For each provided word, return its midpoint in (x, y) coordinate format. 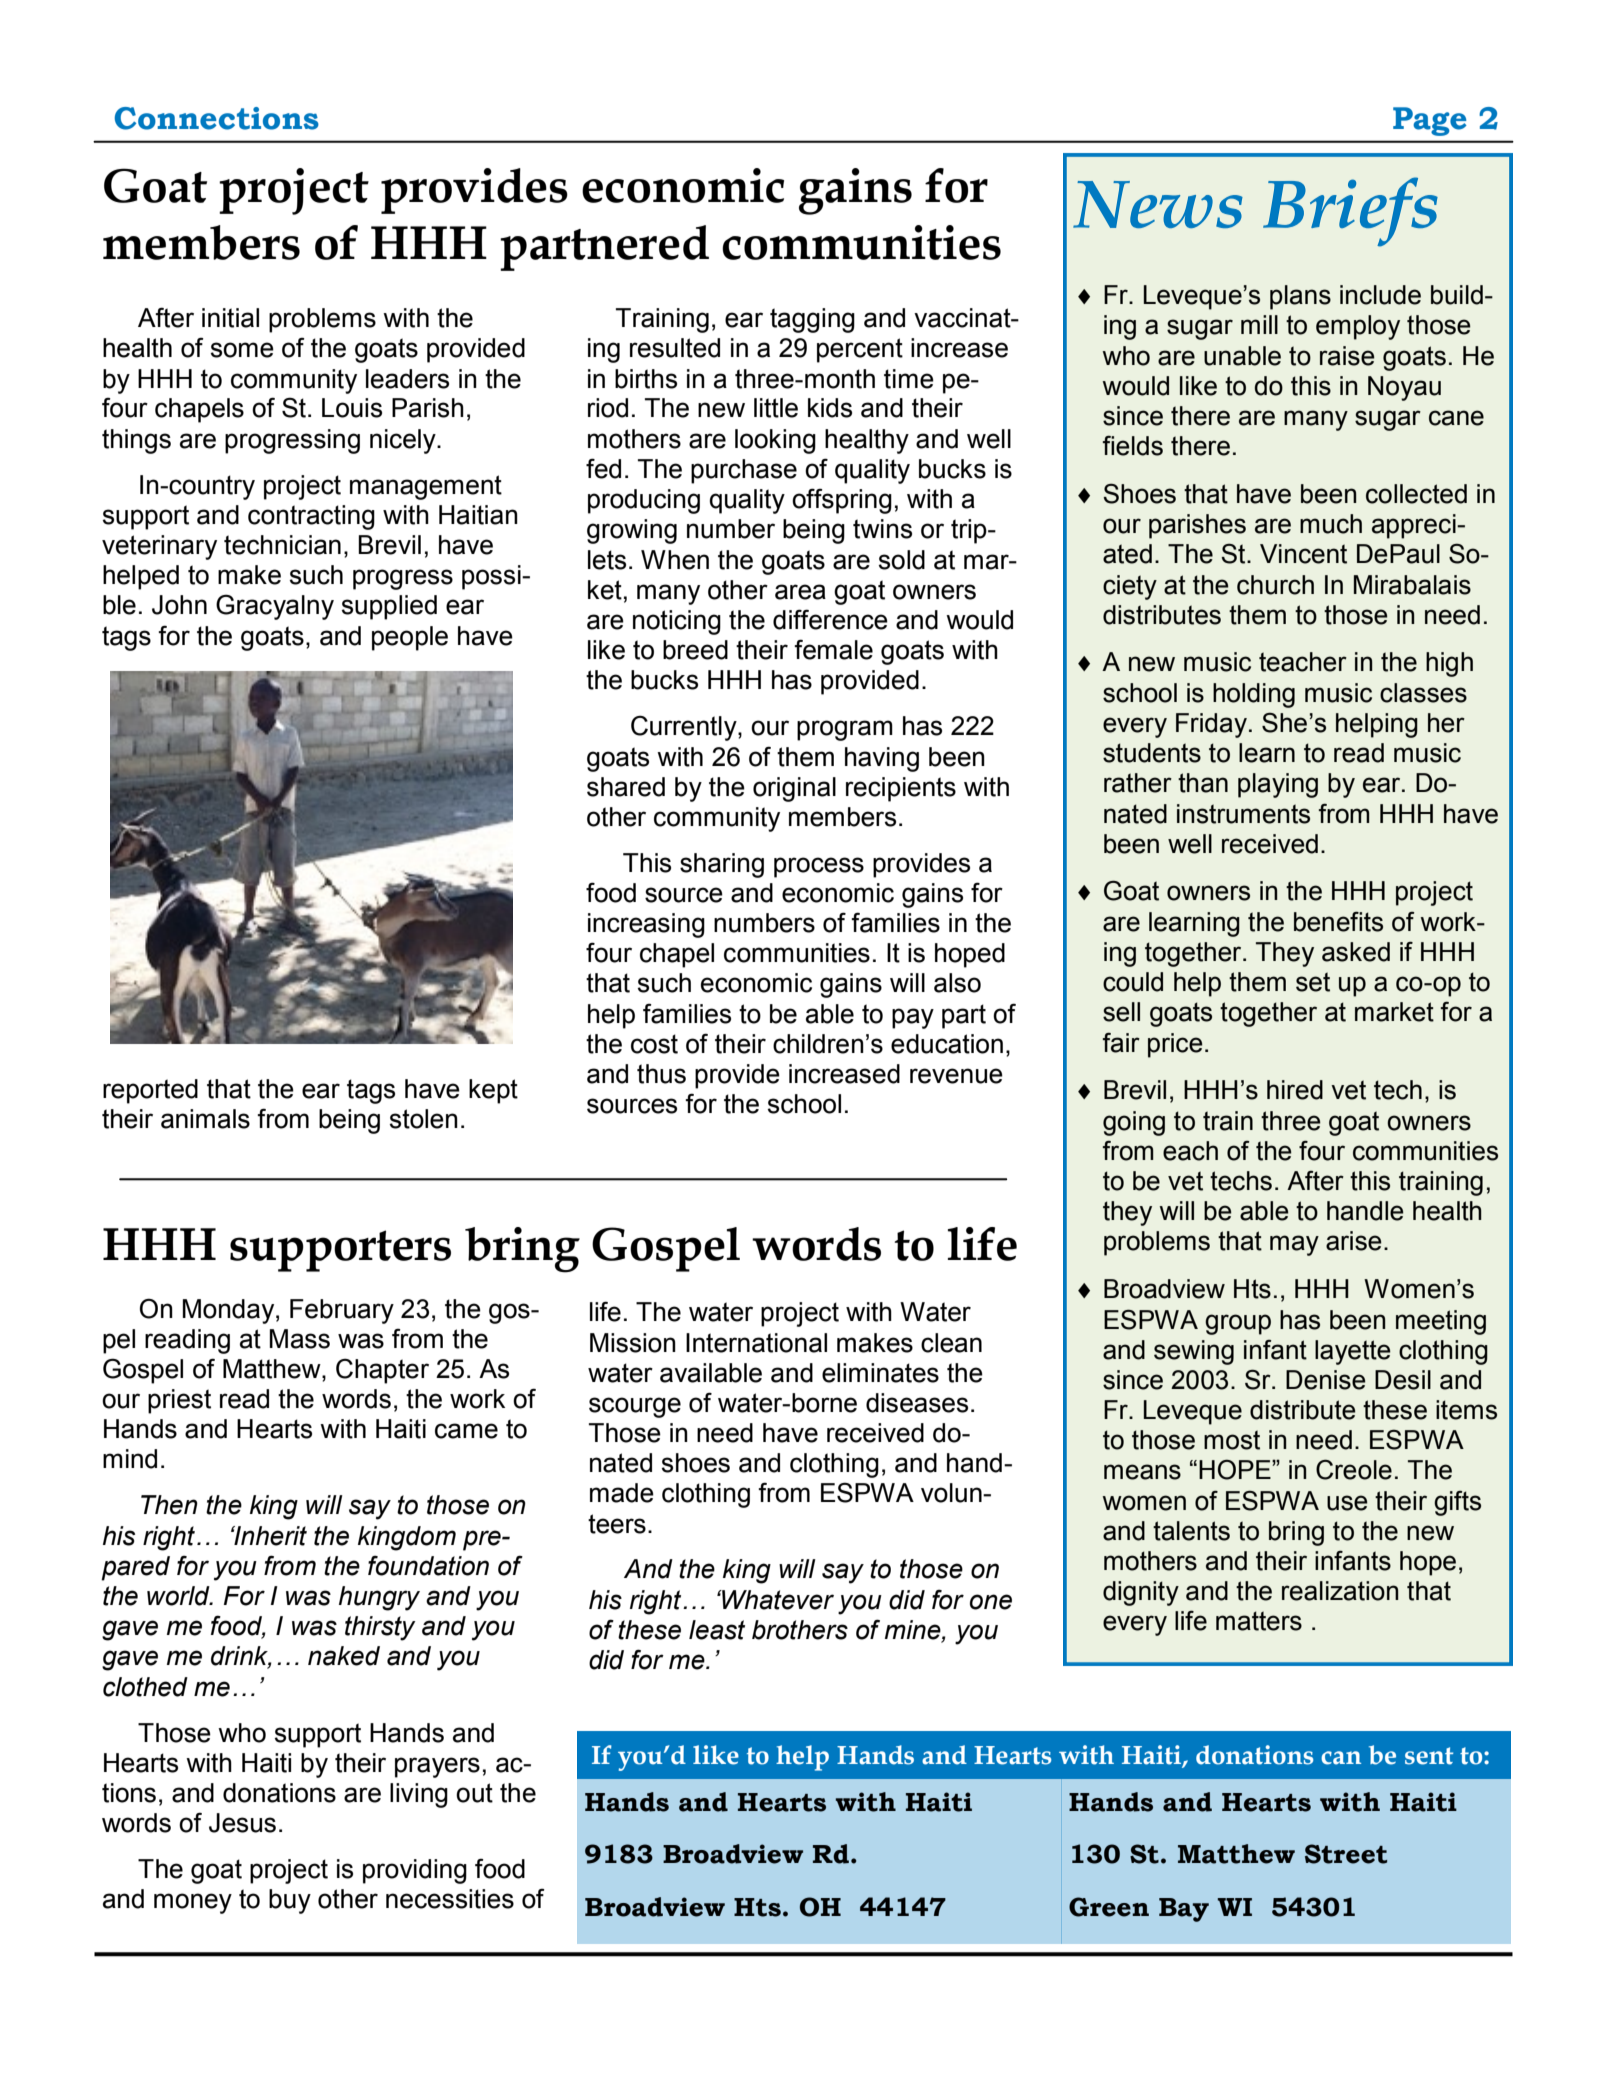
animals (205, 1119)
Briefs (1350, 212)
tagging (812, 320)
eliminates (880, 1373)
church (1275, 585)
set (1313, 982)
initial (230, 318)
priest (179, 1401)
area (800, 592)
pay (913, 1018)
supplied (389, 607)
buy (290, 1901)
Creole (1354, 1469)
